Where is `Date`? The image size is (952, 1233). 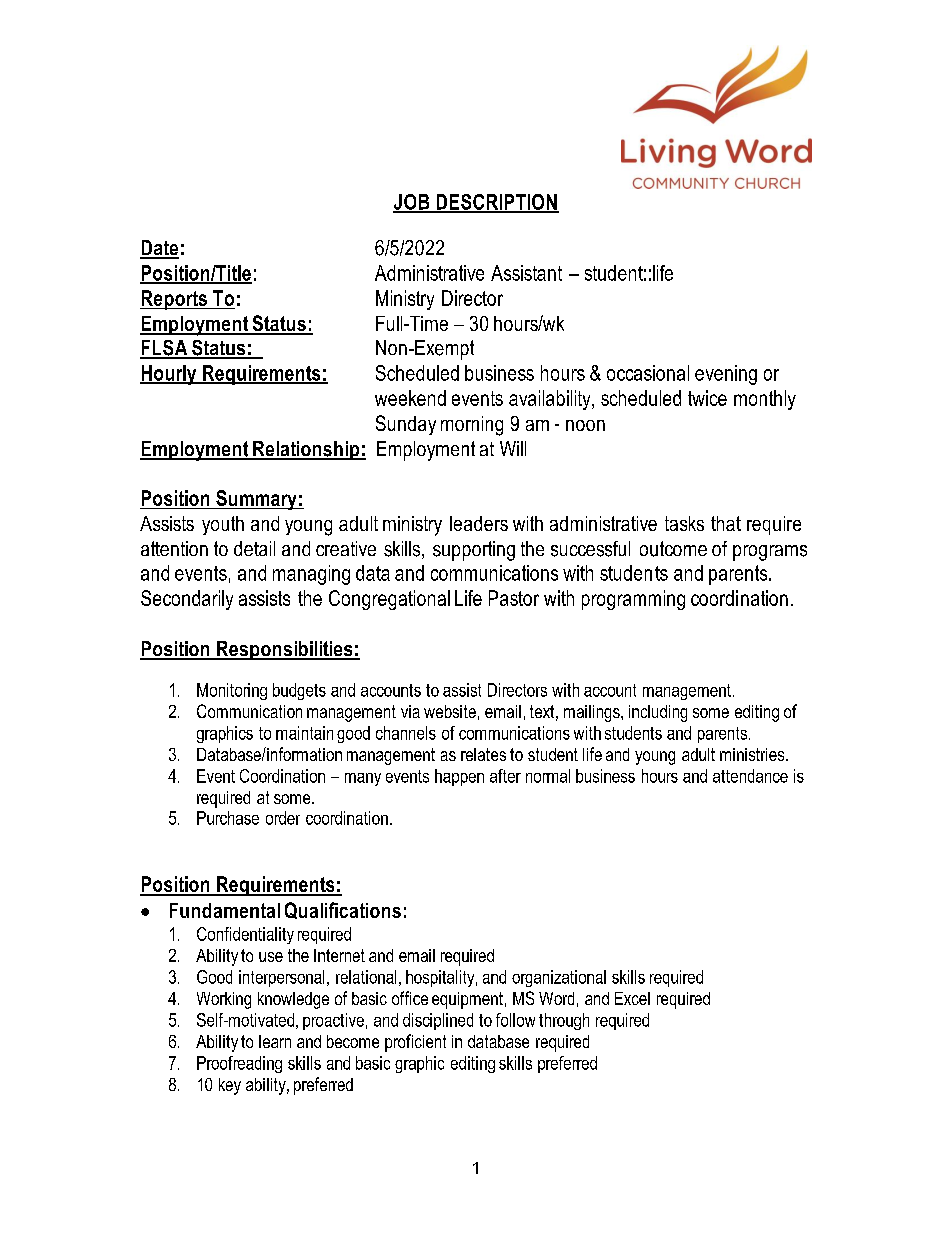
Date is located at coordinates (159, 249).
